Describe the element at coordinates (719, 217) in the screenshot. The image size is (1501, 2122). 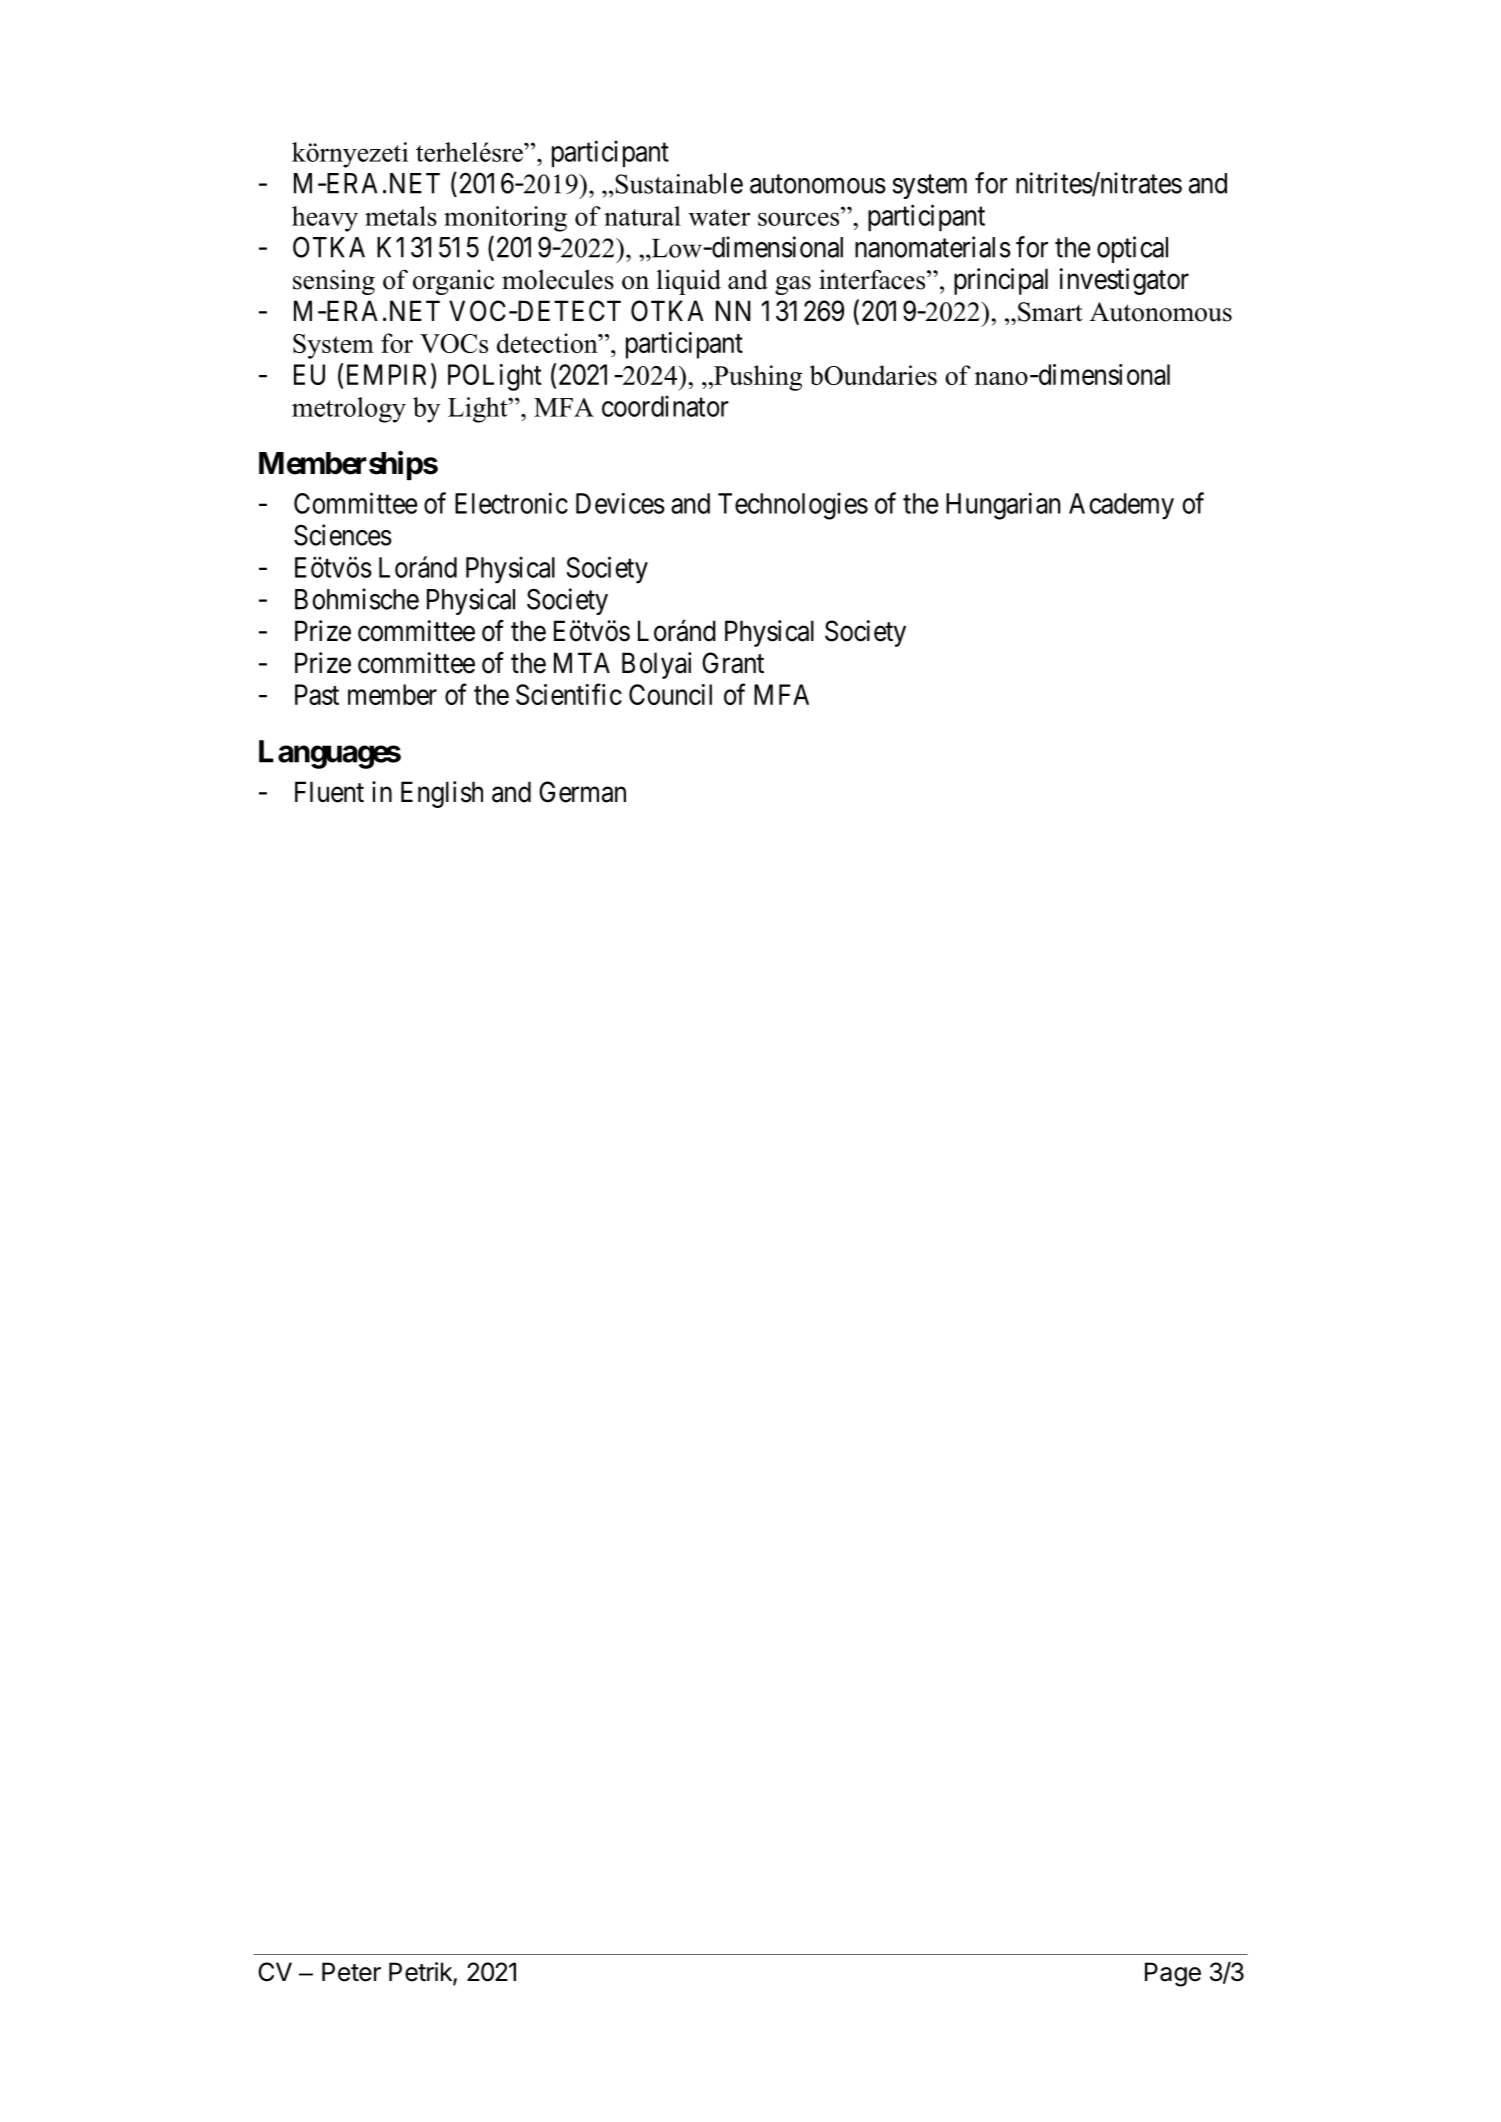
I see `water` at that location.
